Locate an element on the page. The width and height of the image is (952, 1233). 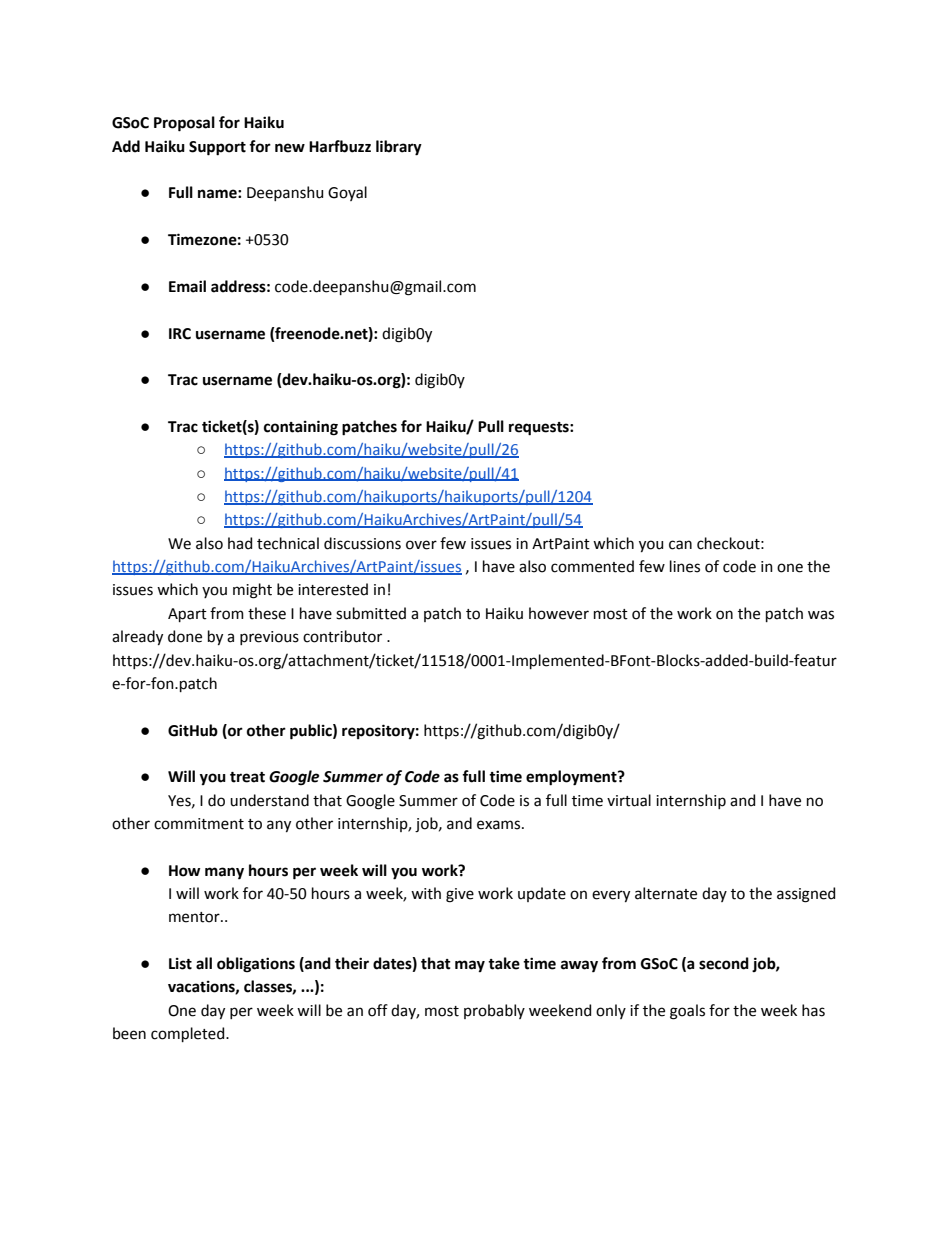
library is located at coordinates (399, 148).
